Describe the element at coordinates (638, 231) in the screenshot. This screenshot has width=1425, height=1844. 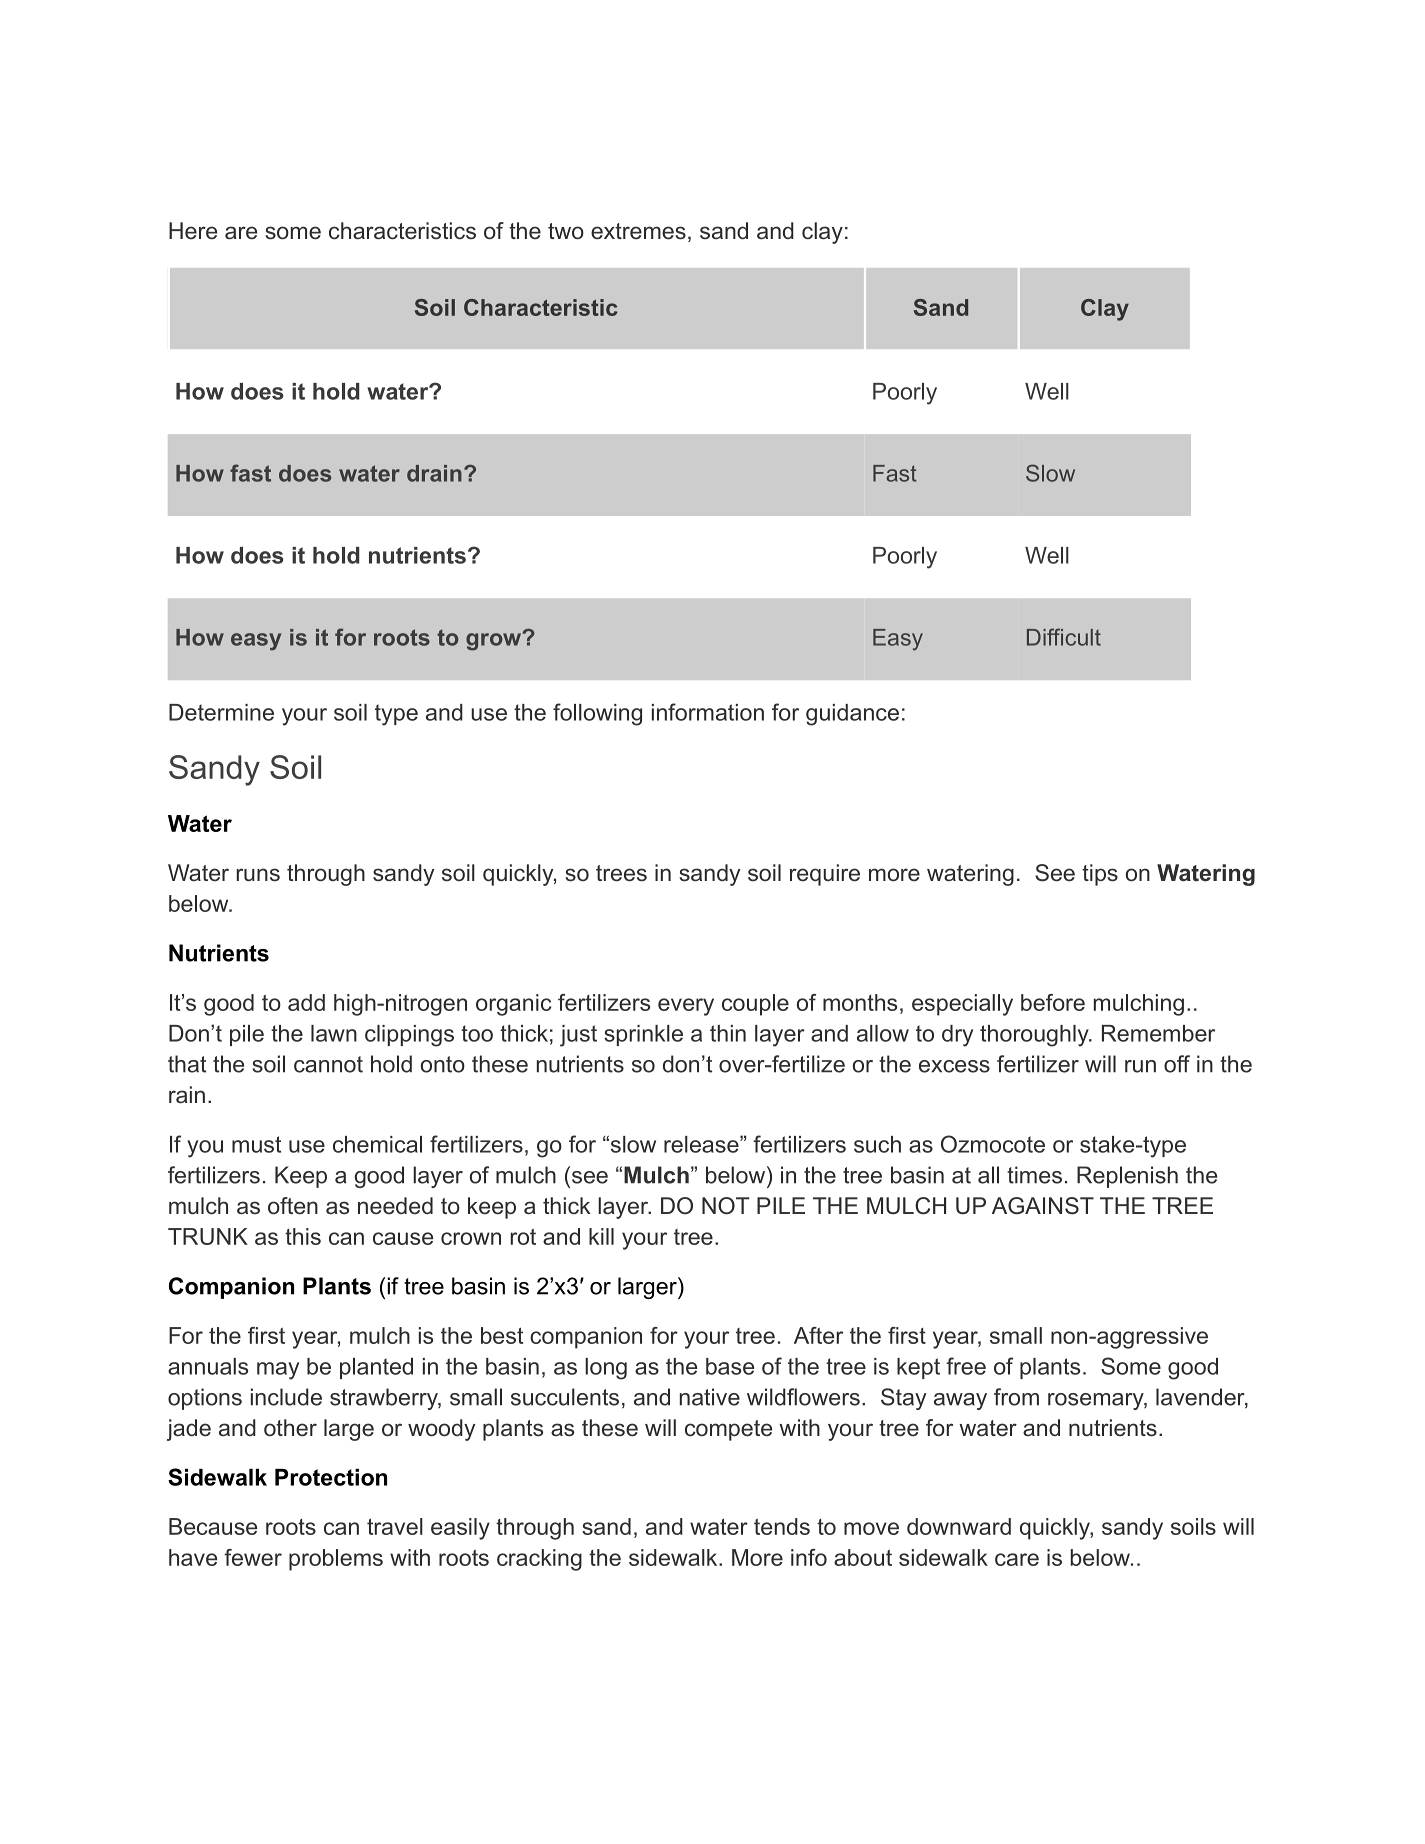
I see `extremes` at that location.
